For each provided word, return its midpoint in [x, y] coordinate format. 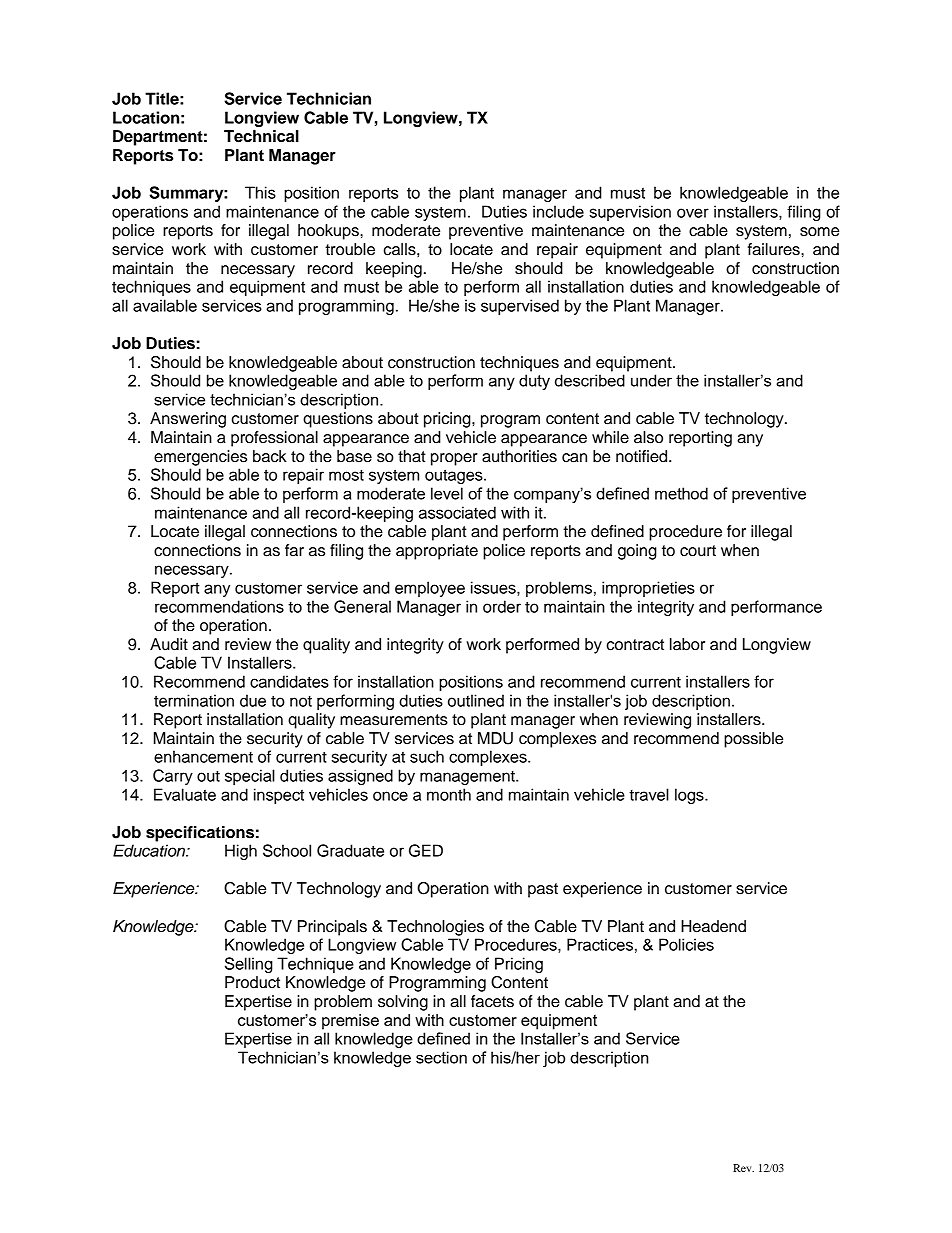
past [543, 890]
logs [690, 796]
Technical [261, 136]
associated [457, 512]
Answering [188, 420]
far [294, 550]
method [681, 493]
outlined [476, 700]
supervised [520, 307]
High [241, 852]
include [558, 211]
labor [687, 644]
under [651, 380]
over [693, 213]
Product [252, 982]
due [253, 700]
